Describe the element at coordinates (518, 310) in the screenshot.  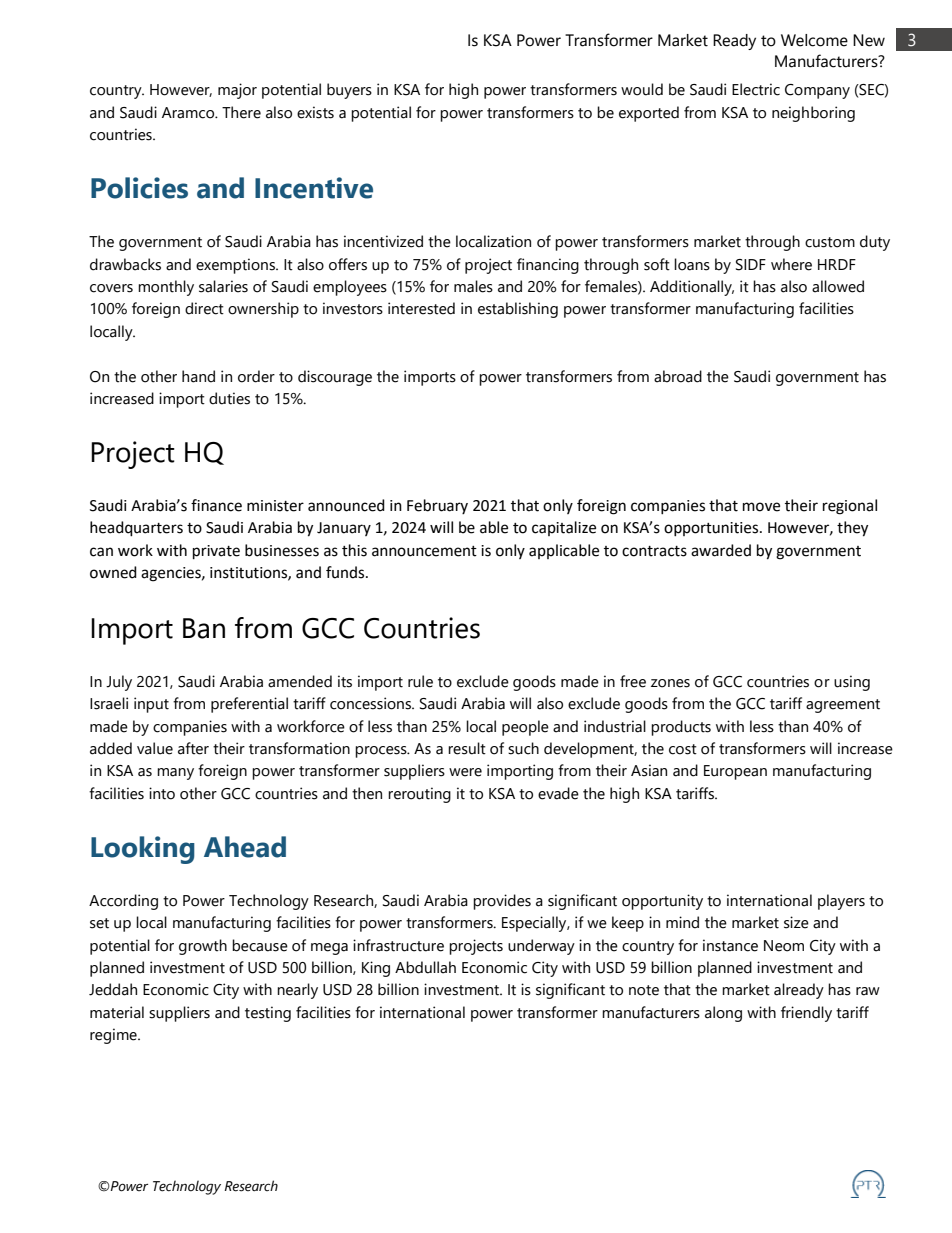
I see `establishing` at that location.
